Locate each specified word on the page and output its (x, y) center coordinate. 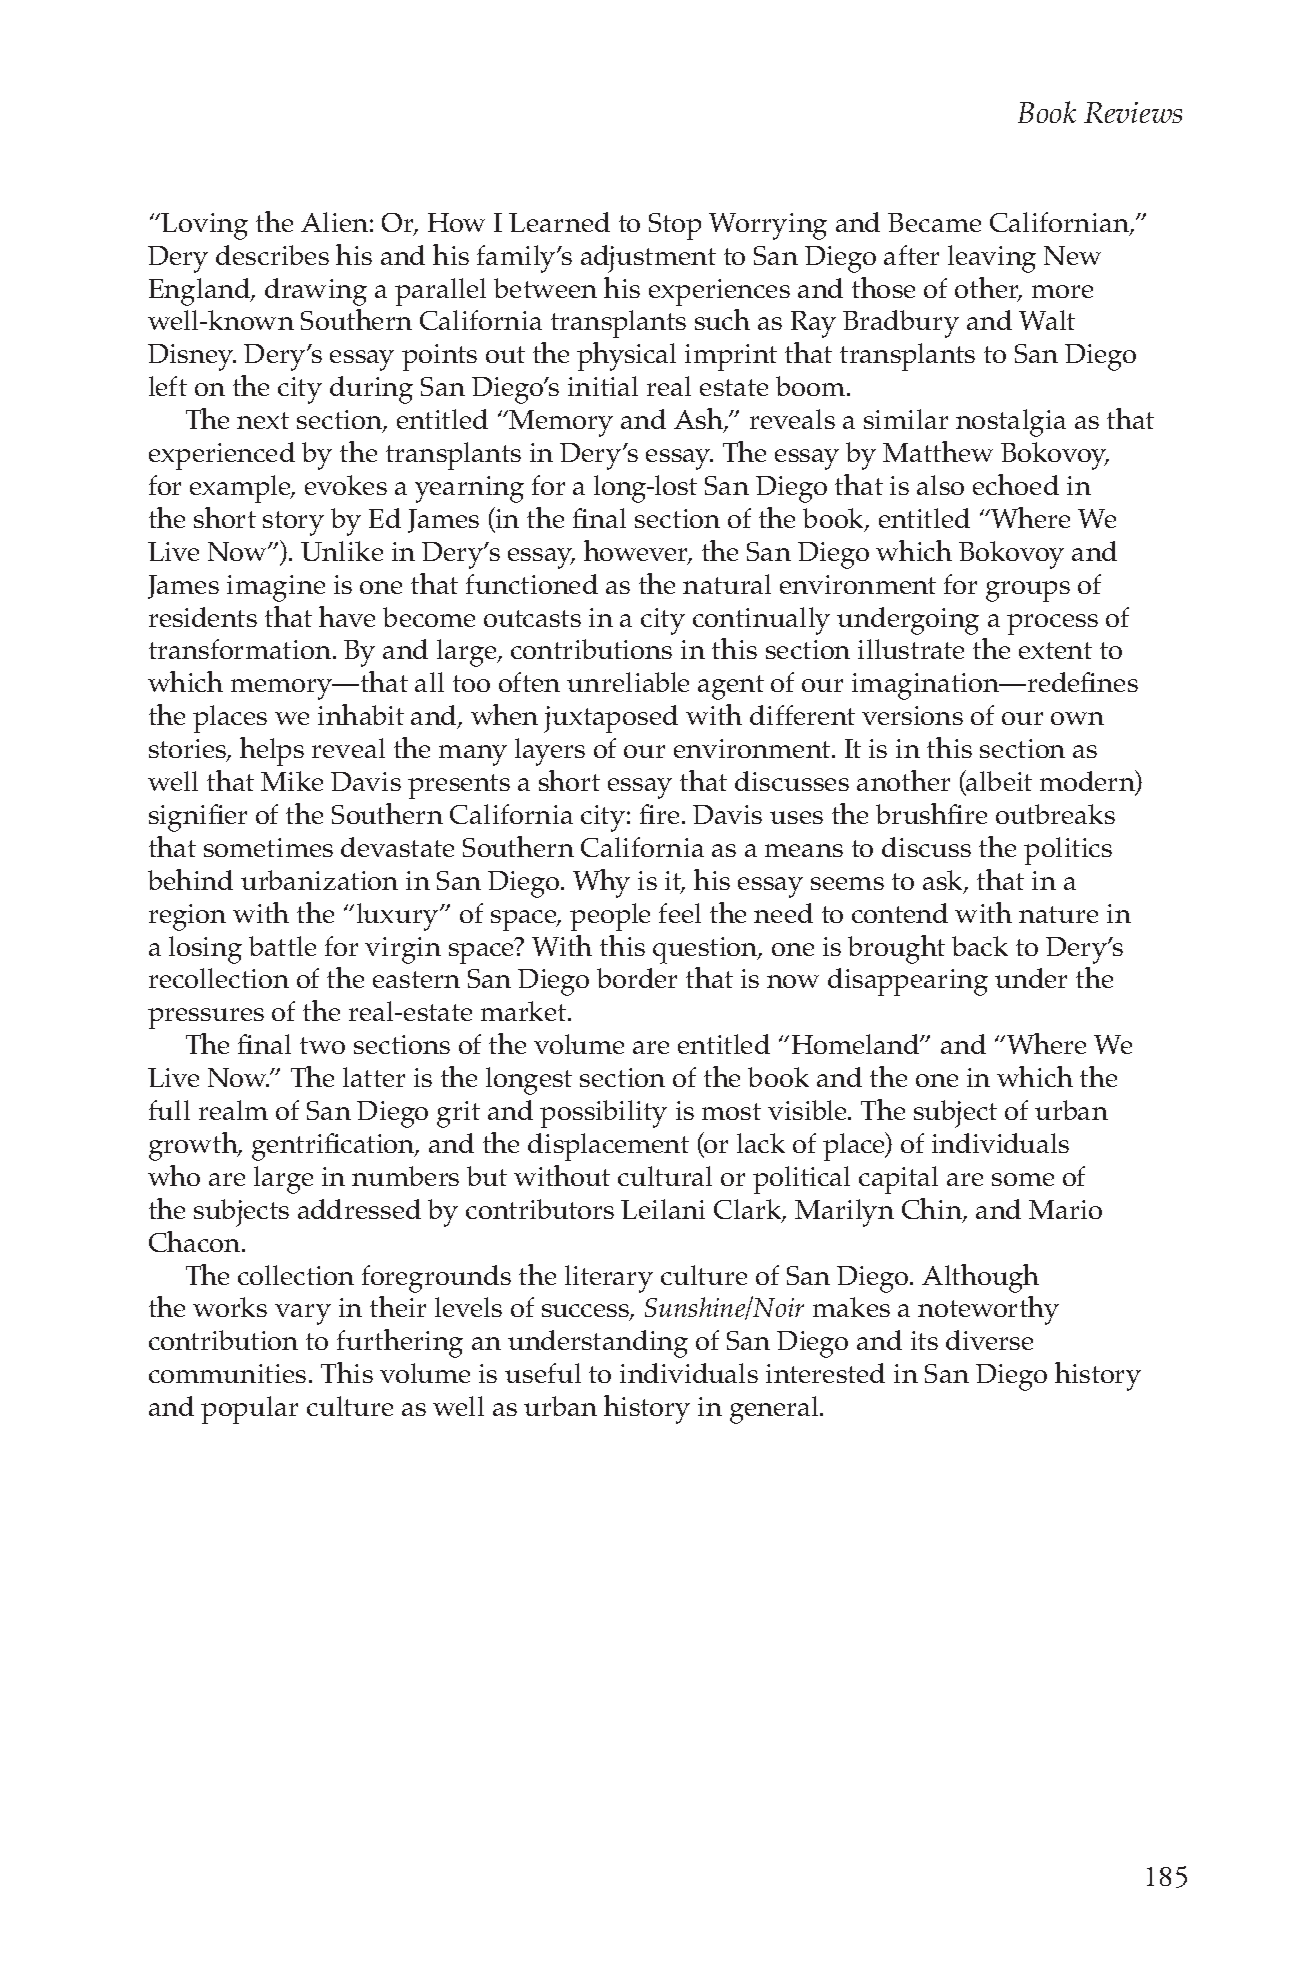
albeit (998, 782)
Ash (699, 420)
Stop (675, 226)
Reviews (1133, 112)
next (263, 420)
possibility (603, 1114)
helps (272, 751)
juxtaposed (611, 719)
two (322, 1045)
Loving (204, 226)
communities (227, 1373)
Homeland (857, 1044)
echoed (1016, 484)
